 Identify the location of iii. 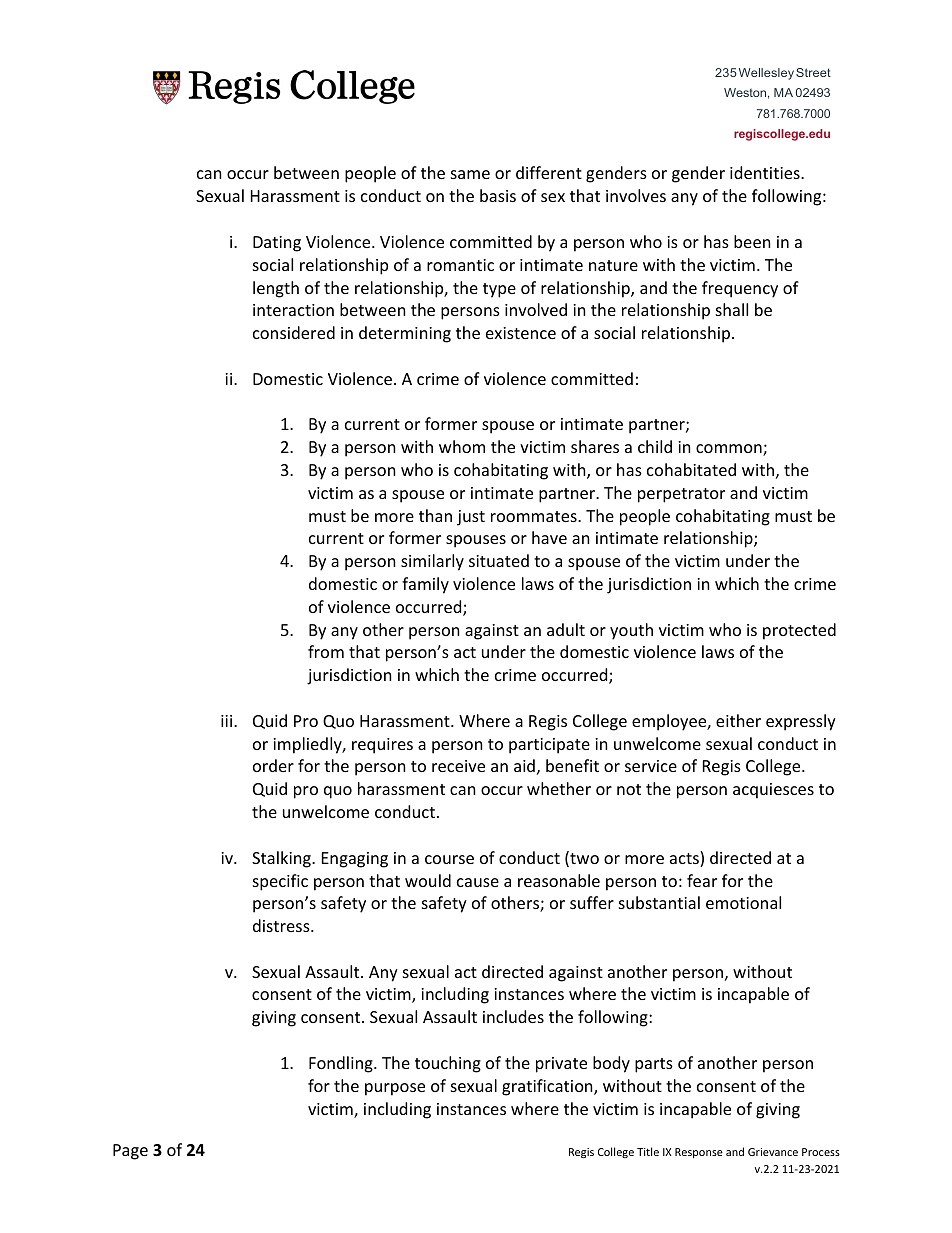
(228, 721).
